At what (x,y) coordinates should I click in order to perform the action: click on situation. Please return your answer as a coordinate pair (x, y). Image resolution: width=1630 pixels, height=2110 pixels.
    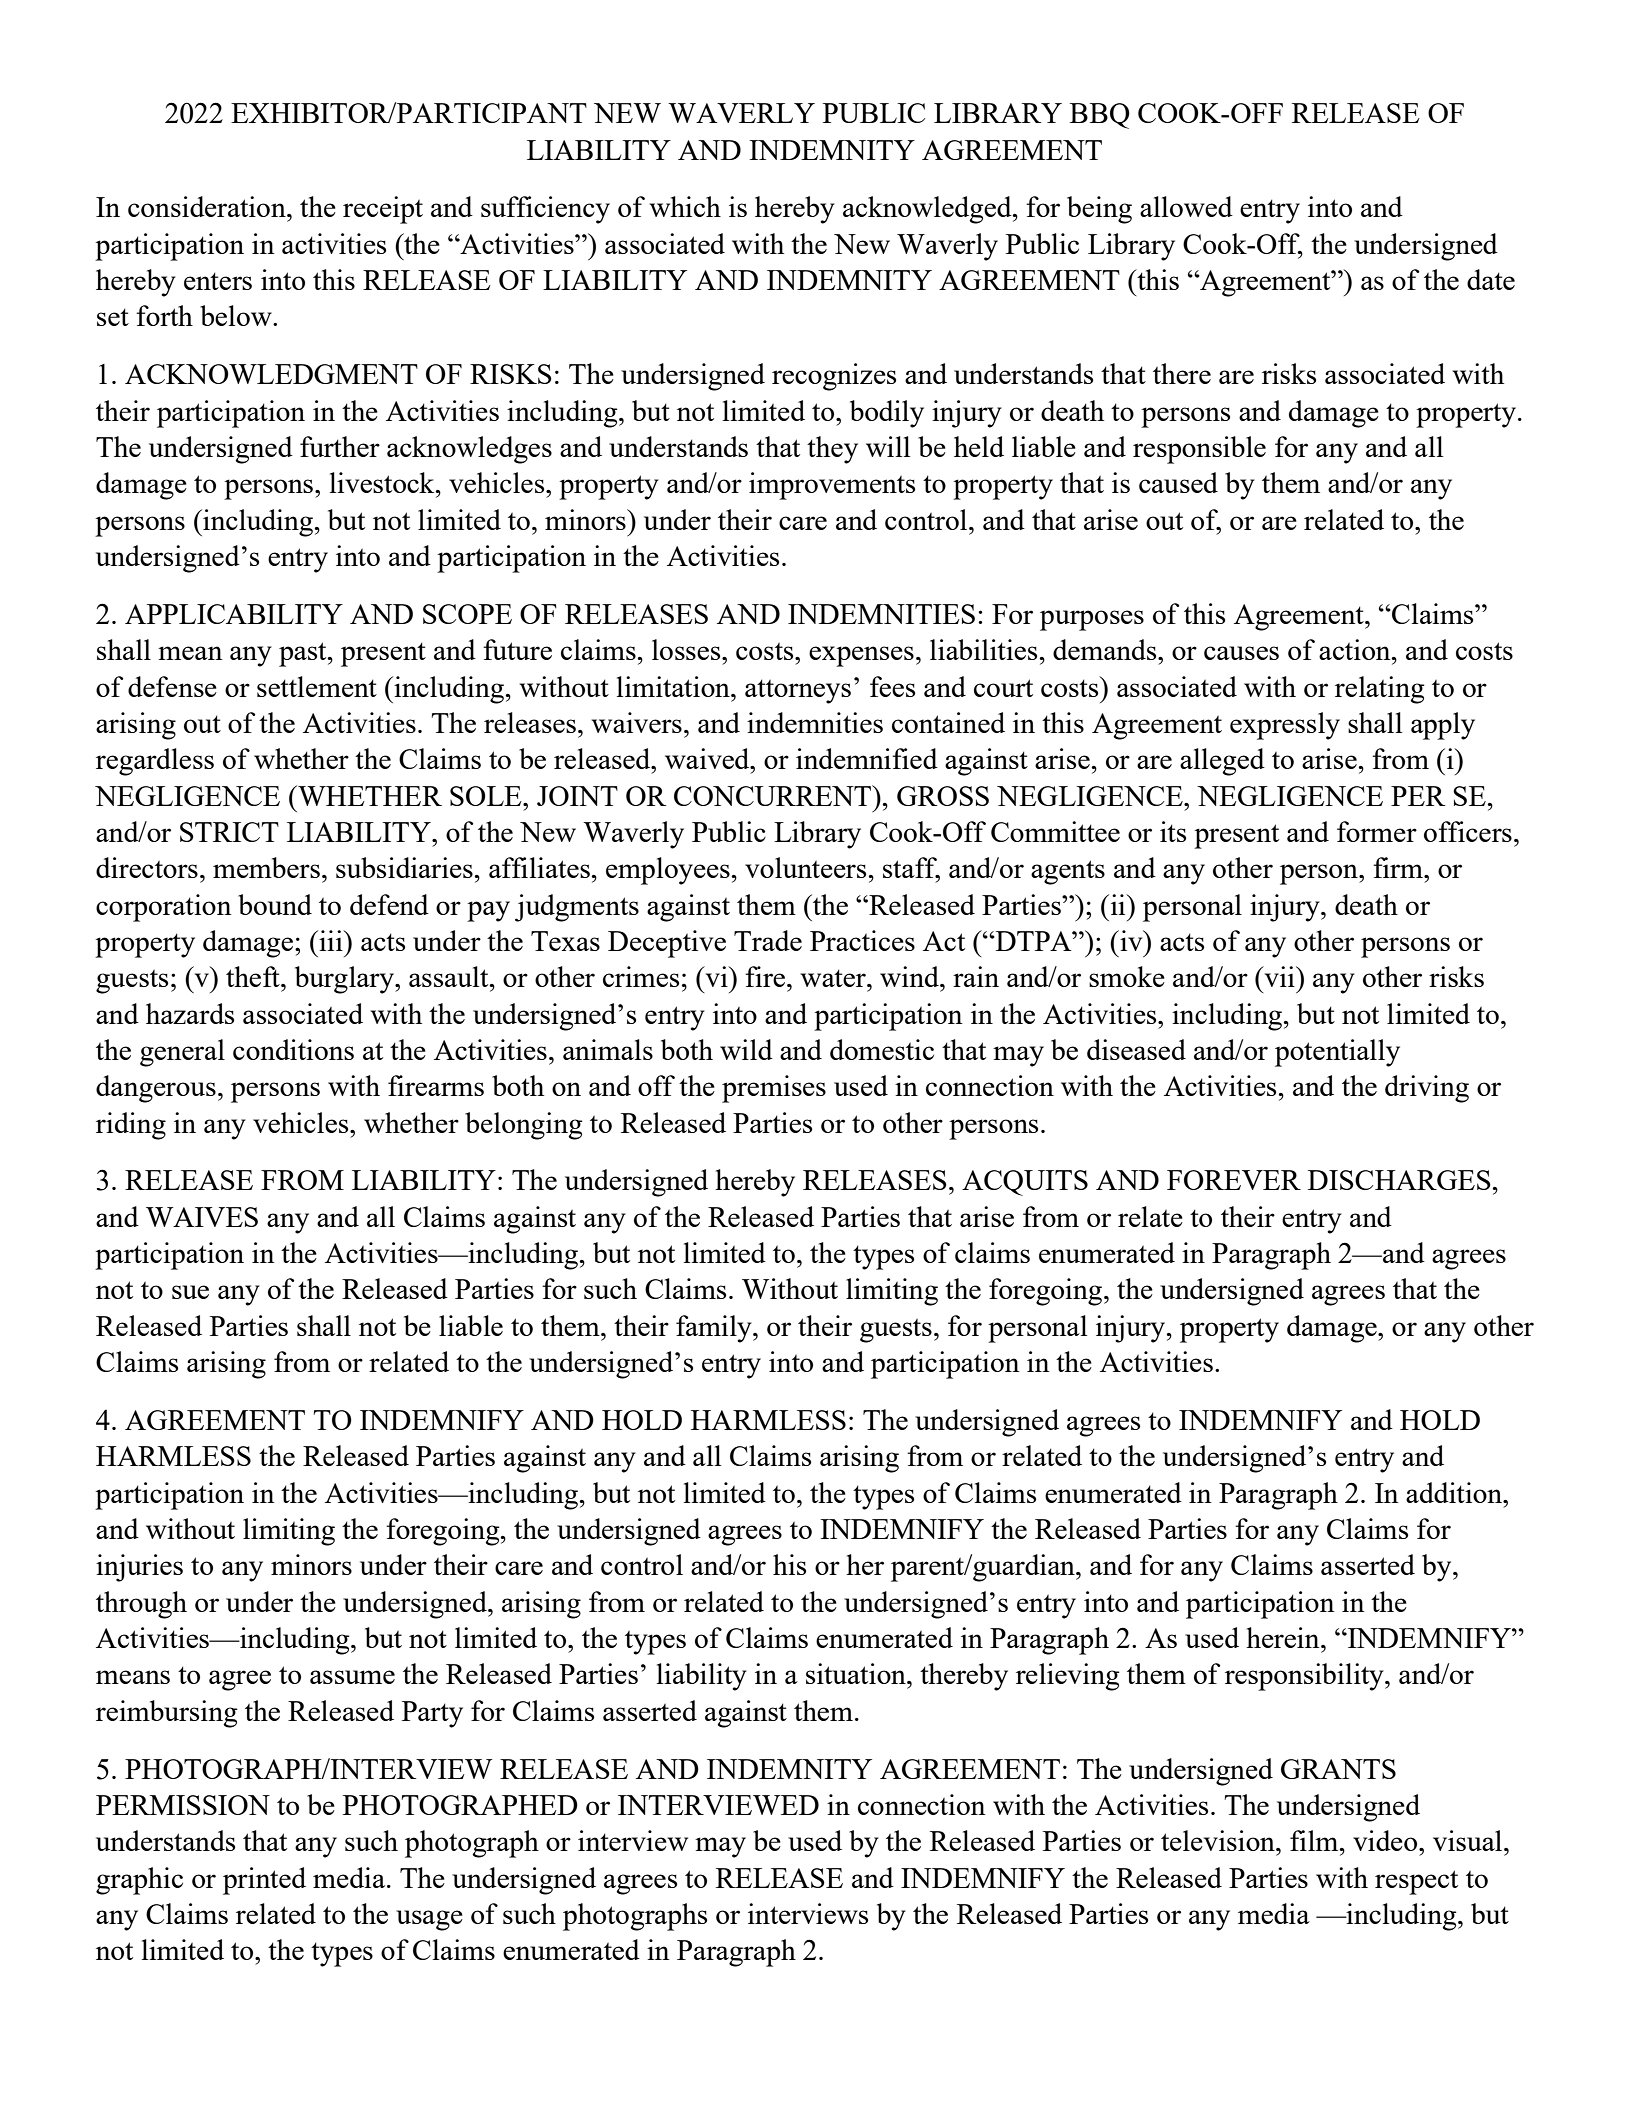
    Looking at the image, I should click on (857, 1673).
